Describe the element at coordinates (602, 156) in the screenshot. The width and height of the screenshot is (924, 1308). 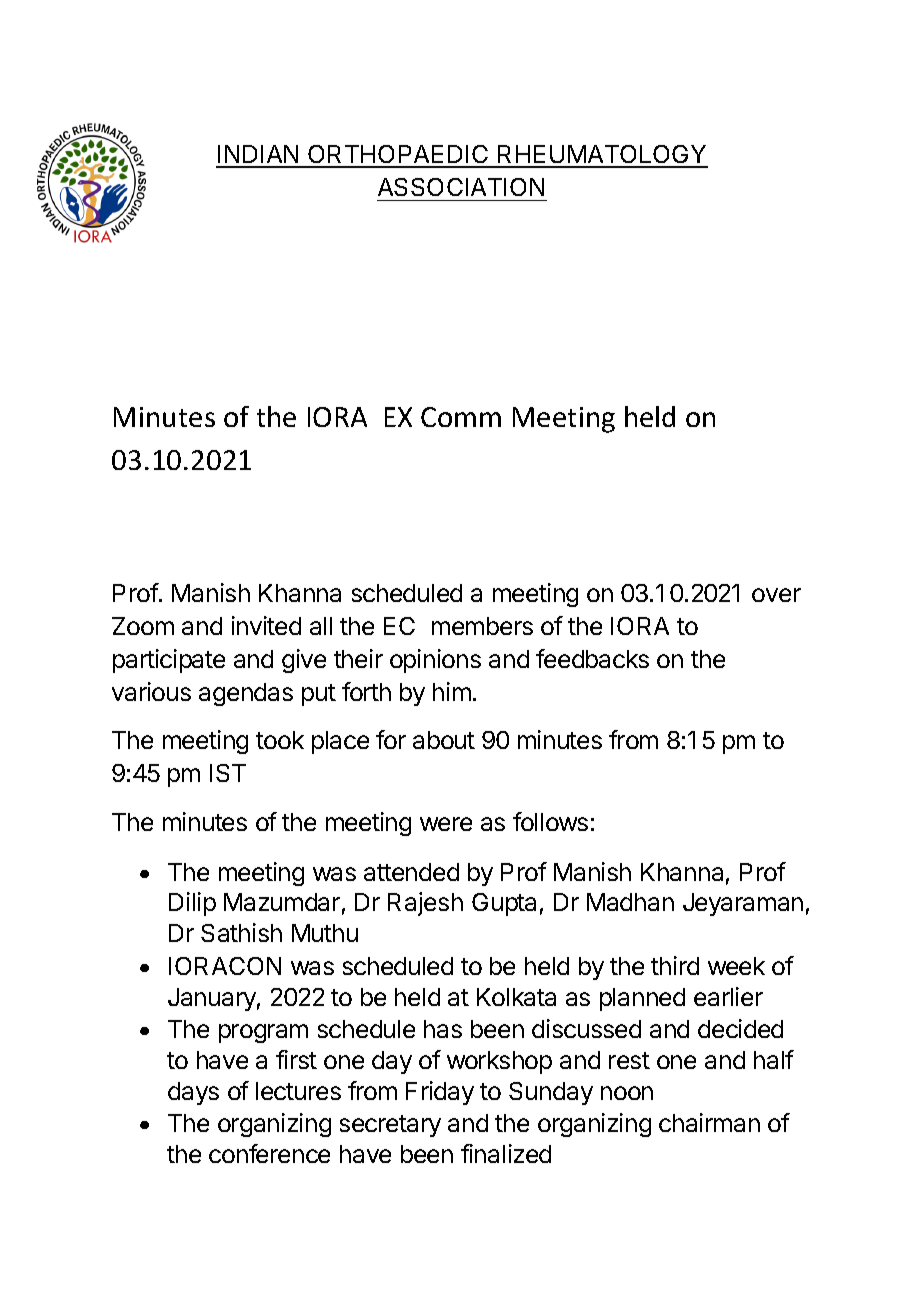
I see `RHEUMATOLOGY` at that location.
